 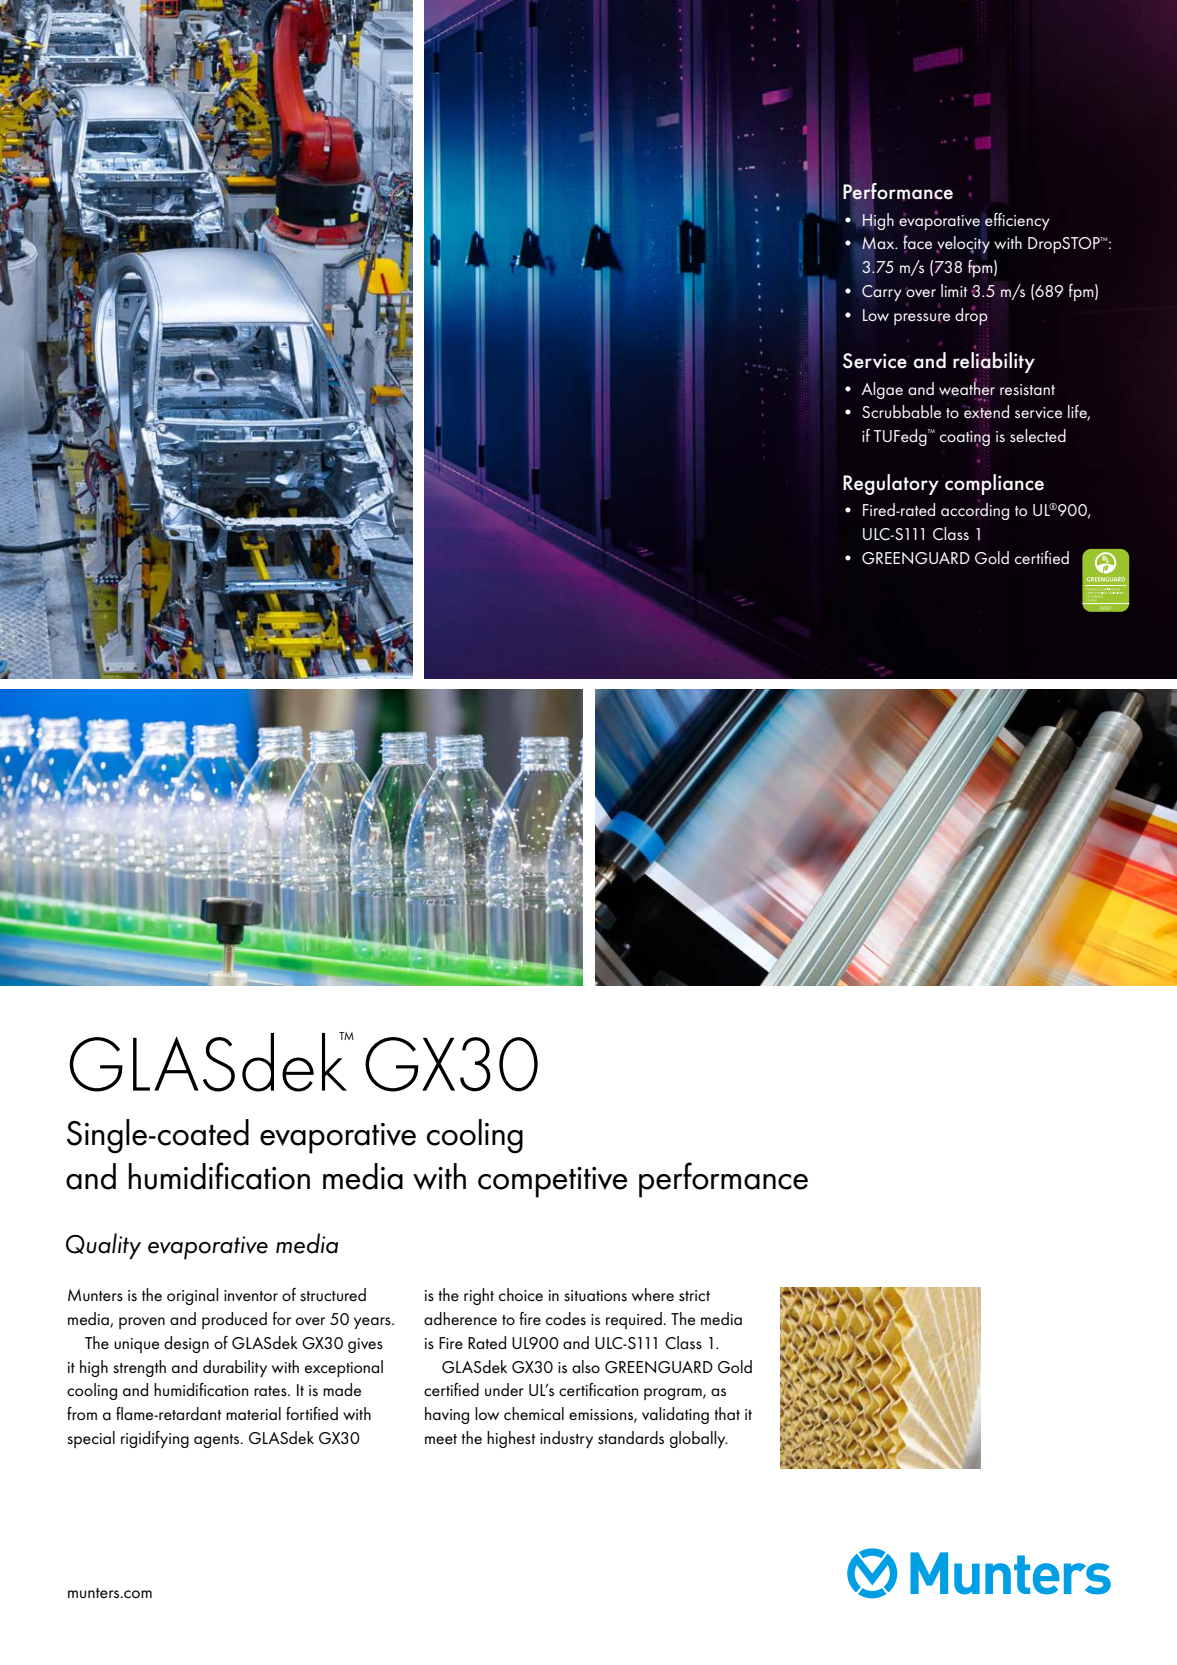 I want to click on choice, so click(x=521, y=1294).
